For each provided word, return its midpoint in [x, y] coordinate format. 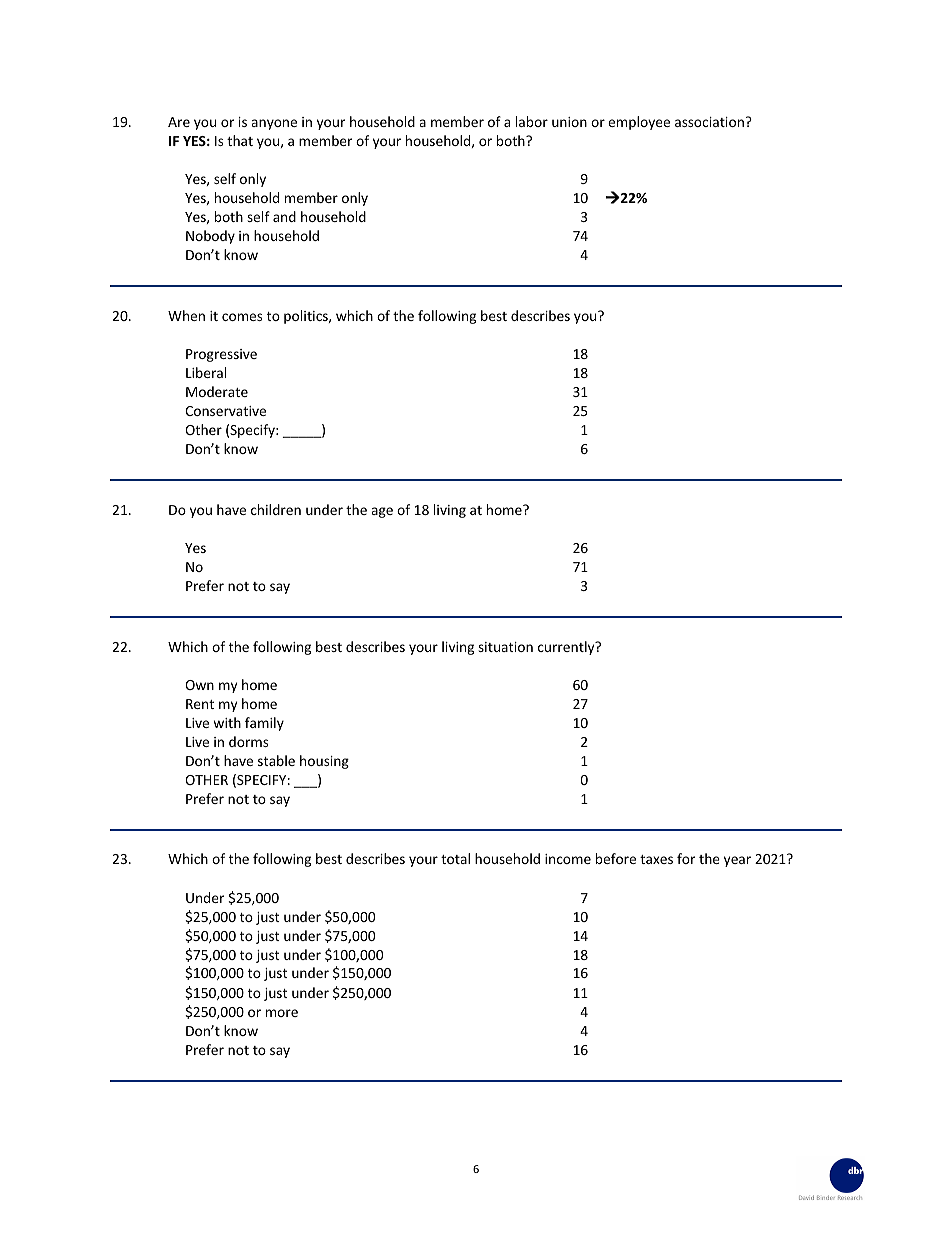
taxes [656, 859]
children [276, 509]
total [455, 858]
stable [276, 760]
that [240, 140]
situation [505, 647]
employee [639, 123]
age [382, 512]
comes [242, 317]
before [616, 858]
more [282, 1013]
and [284, 216]
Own [199, 685]
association [709, 122]
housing [324, 762]
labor [532, 121]
